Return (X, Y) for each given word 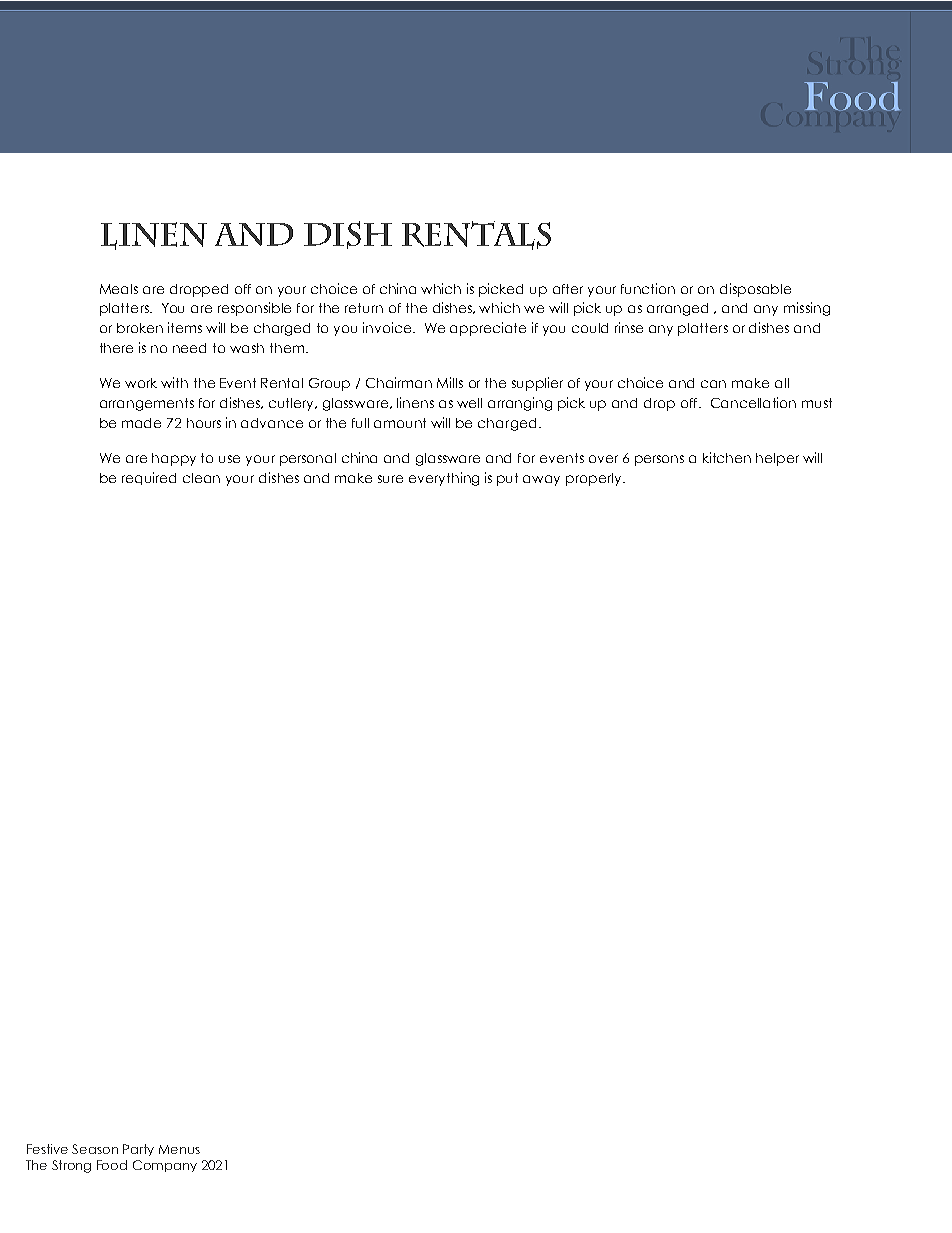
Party (138, 1150)
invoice (389, 327)
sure (390, 479)
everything (444, 479)
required (149, 478)
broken (140, 328)
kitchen (727, 457)
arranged (677, 309)
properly (595, 479)
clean (201, 478)
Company (165, 1166)
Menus (179, 1149)
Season (95, 1149)
